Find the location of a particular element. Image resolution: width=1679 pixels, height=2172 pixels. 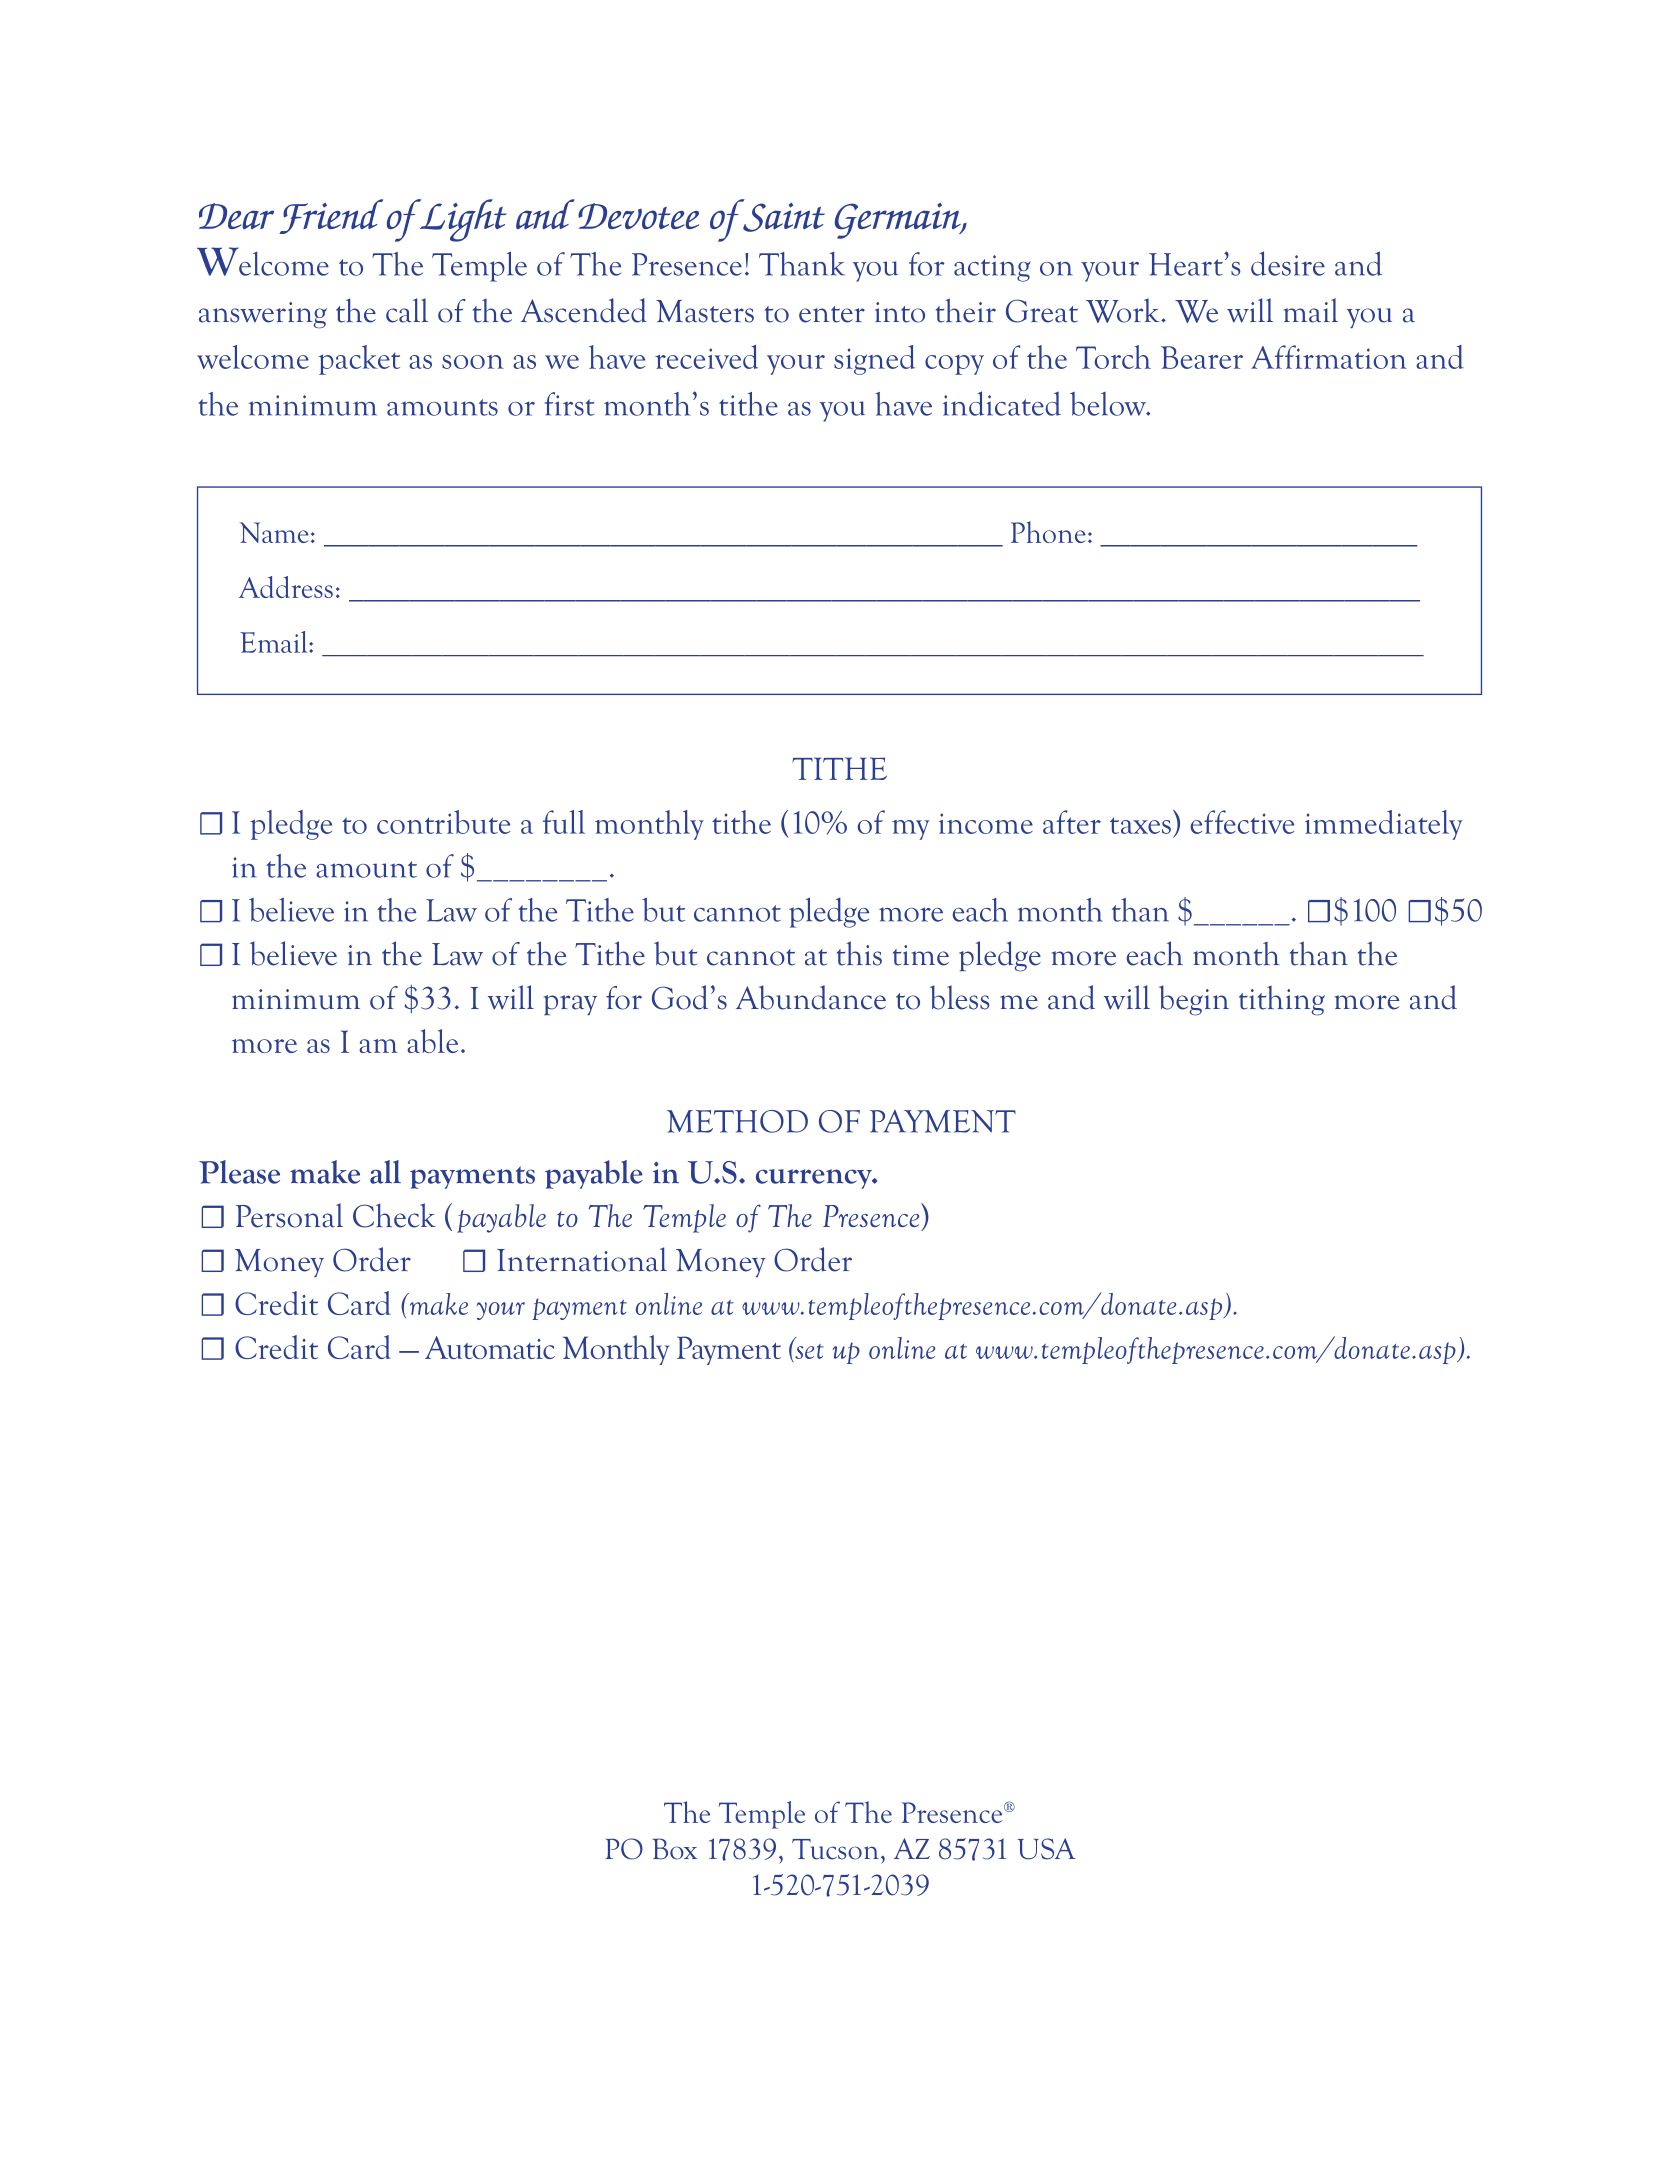

set is located at coordinates (808, 1350).
